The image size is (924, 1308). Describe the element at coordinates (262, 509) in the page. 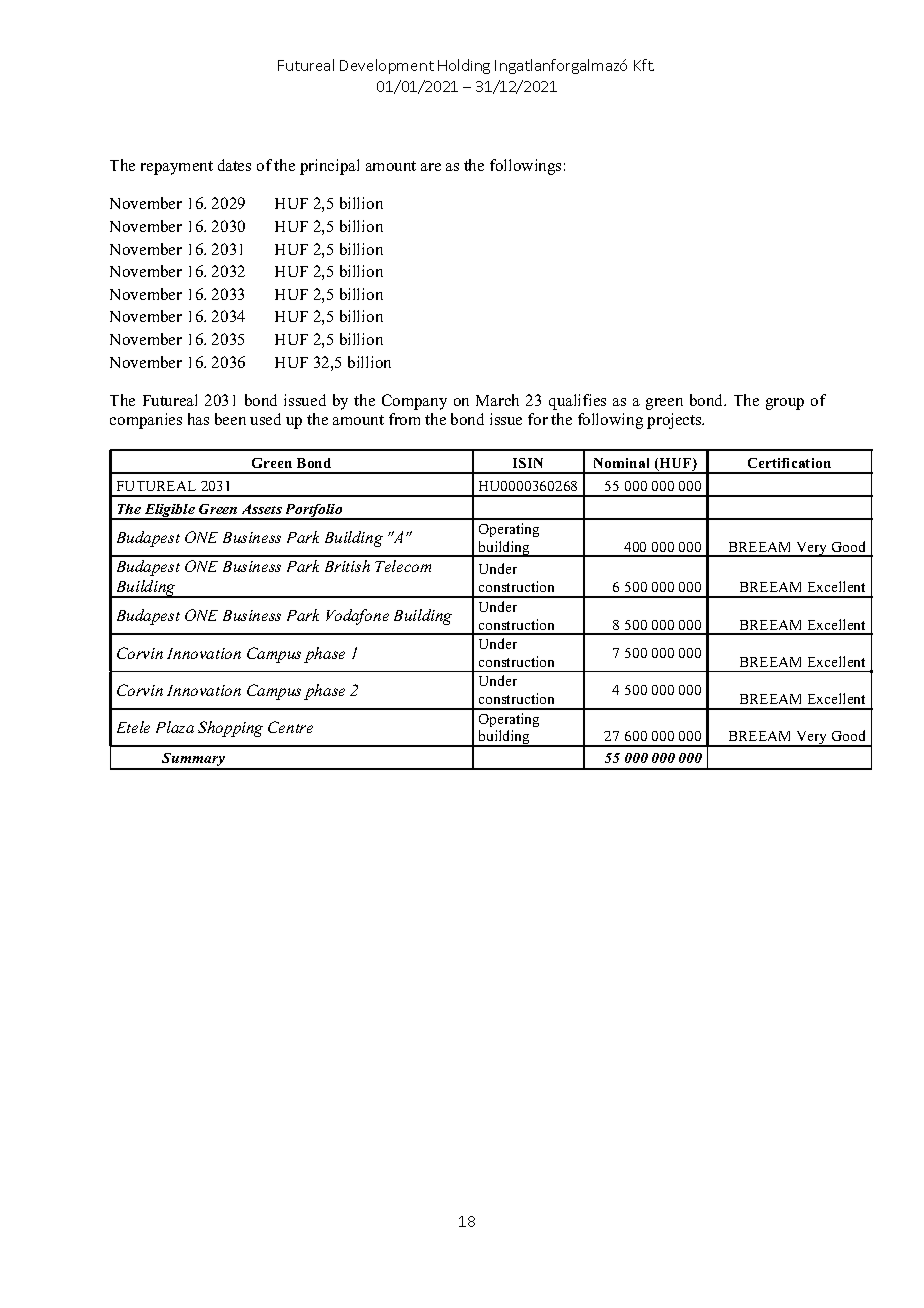

I see `Assets` at that location.
